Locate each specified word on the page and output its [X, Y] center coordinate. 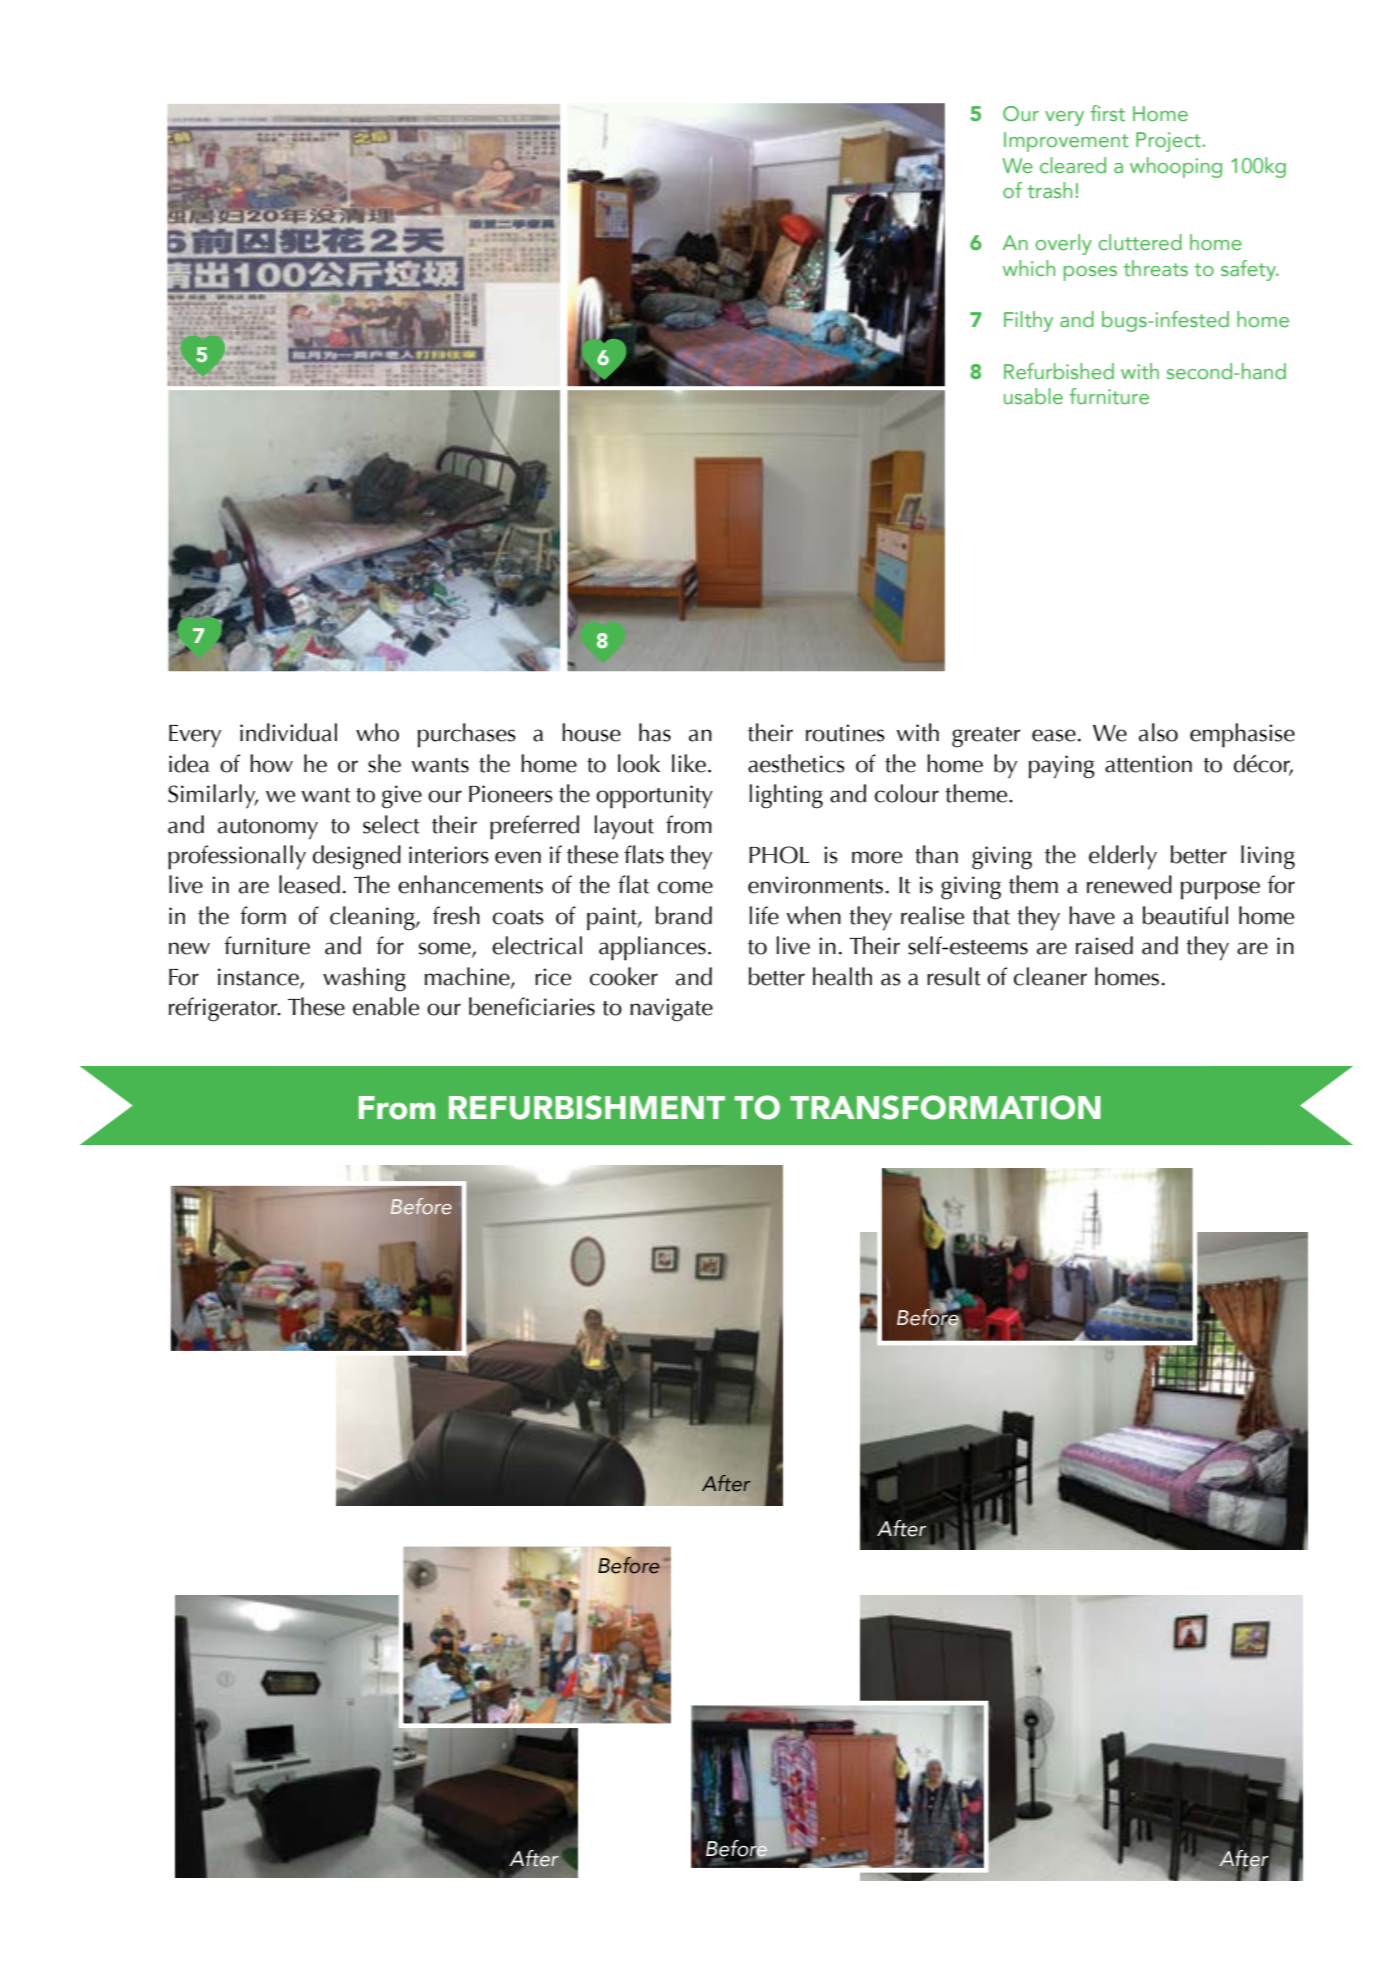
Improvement [1066, 142]
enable [386, 1006]
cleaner [1050, 976]
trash [1049, 190]
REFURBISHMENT [587, 1107]
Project [1169, 142]
